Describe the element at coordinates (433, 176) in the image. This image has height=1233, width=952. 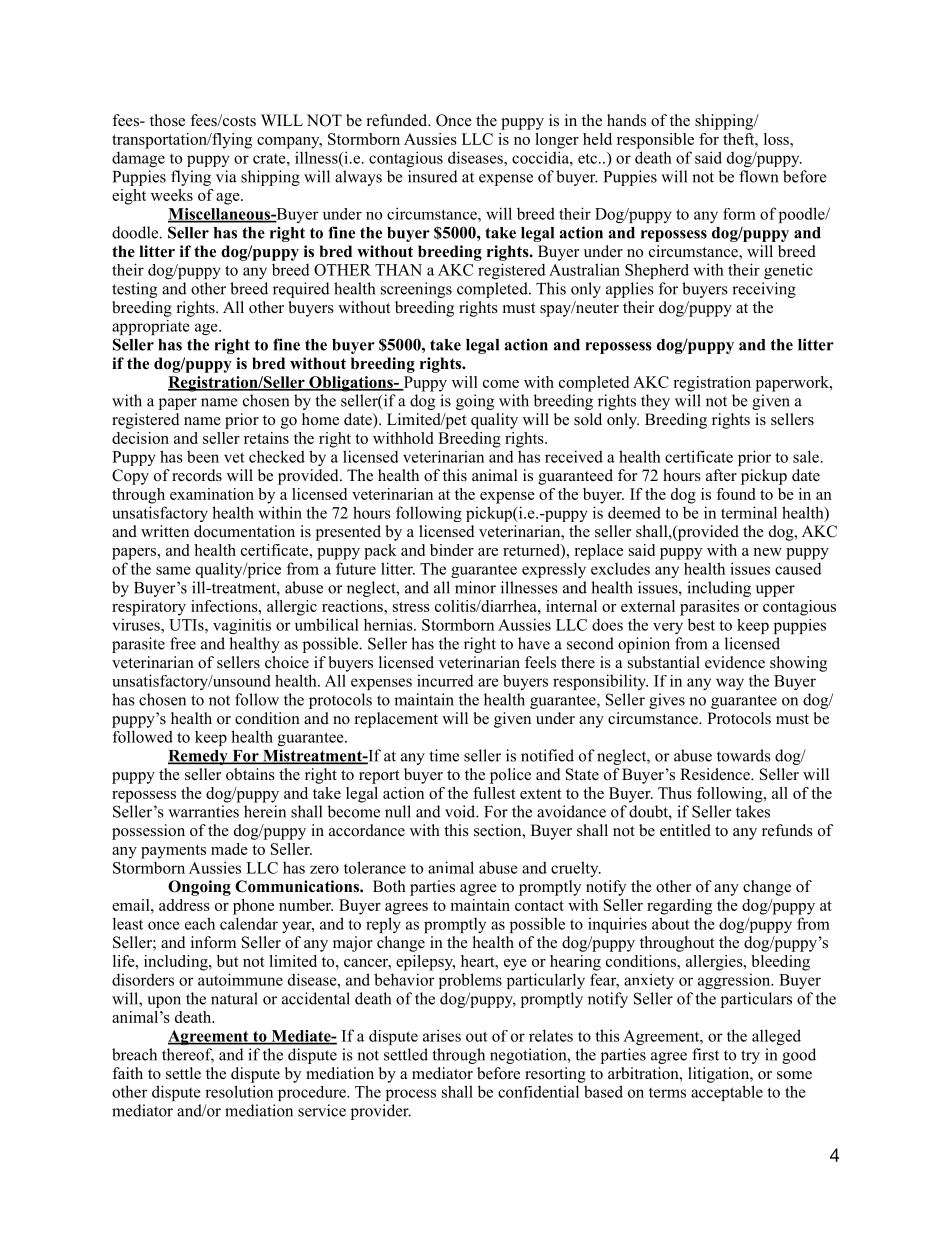
I see `insured` at that location.
